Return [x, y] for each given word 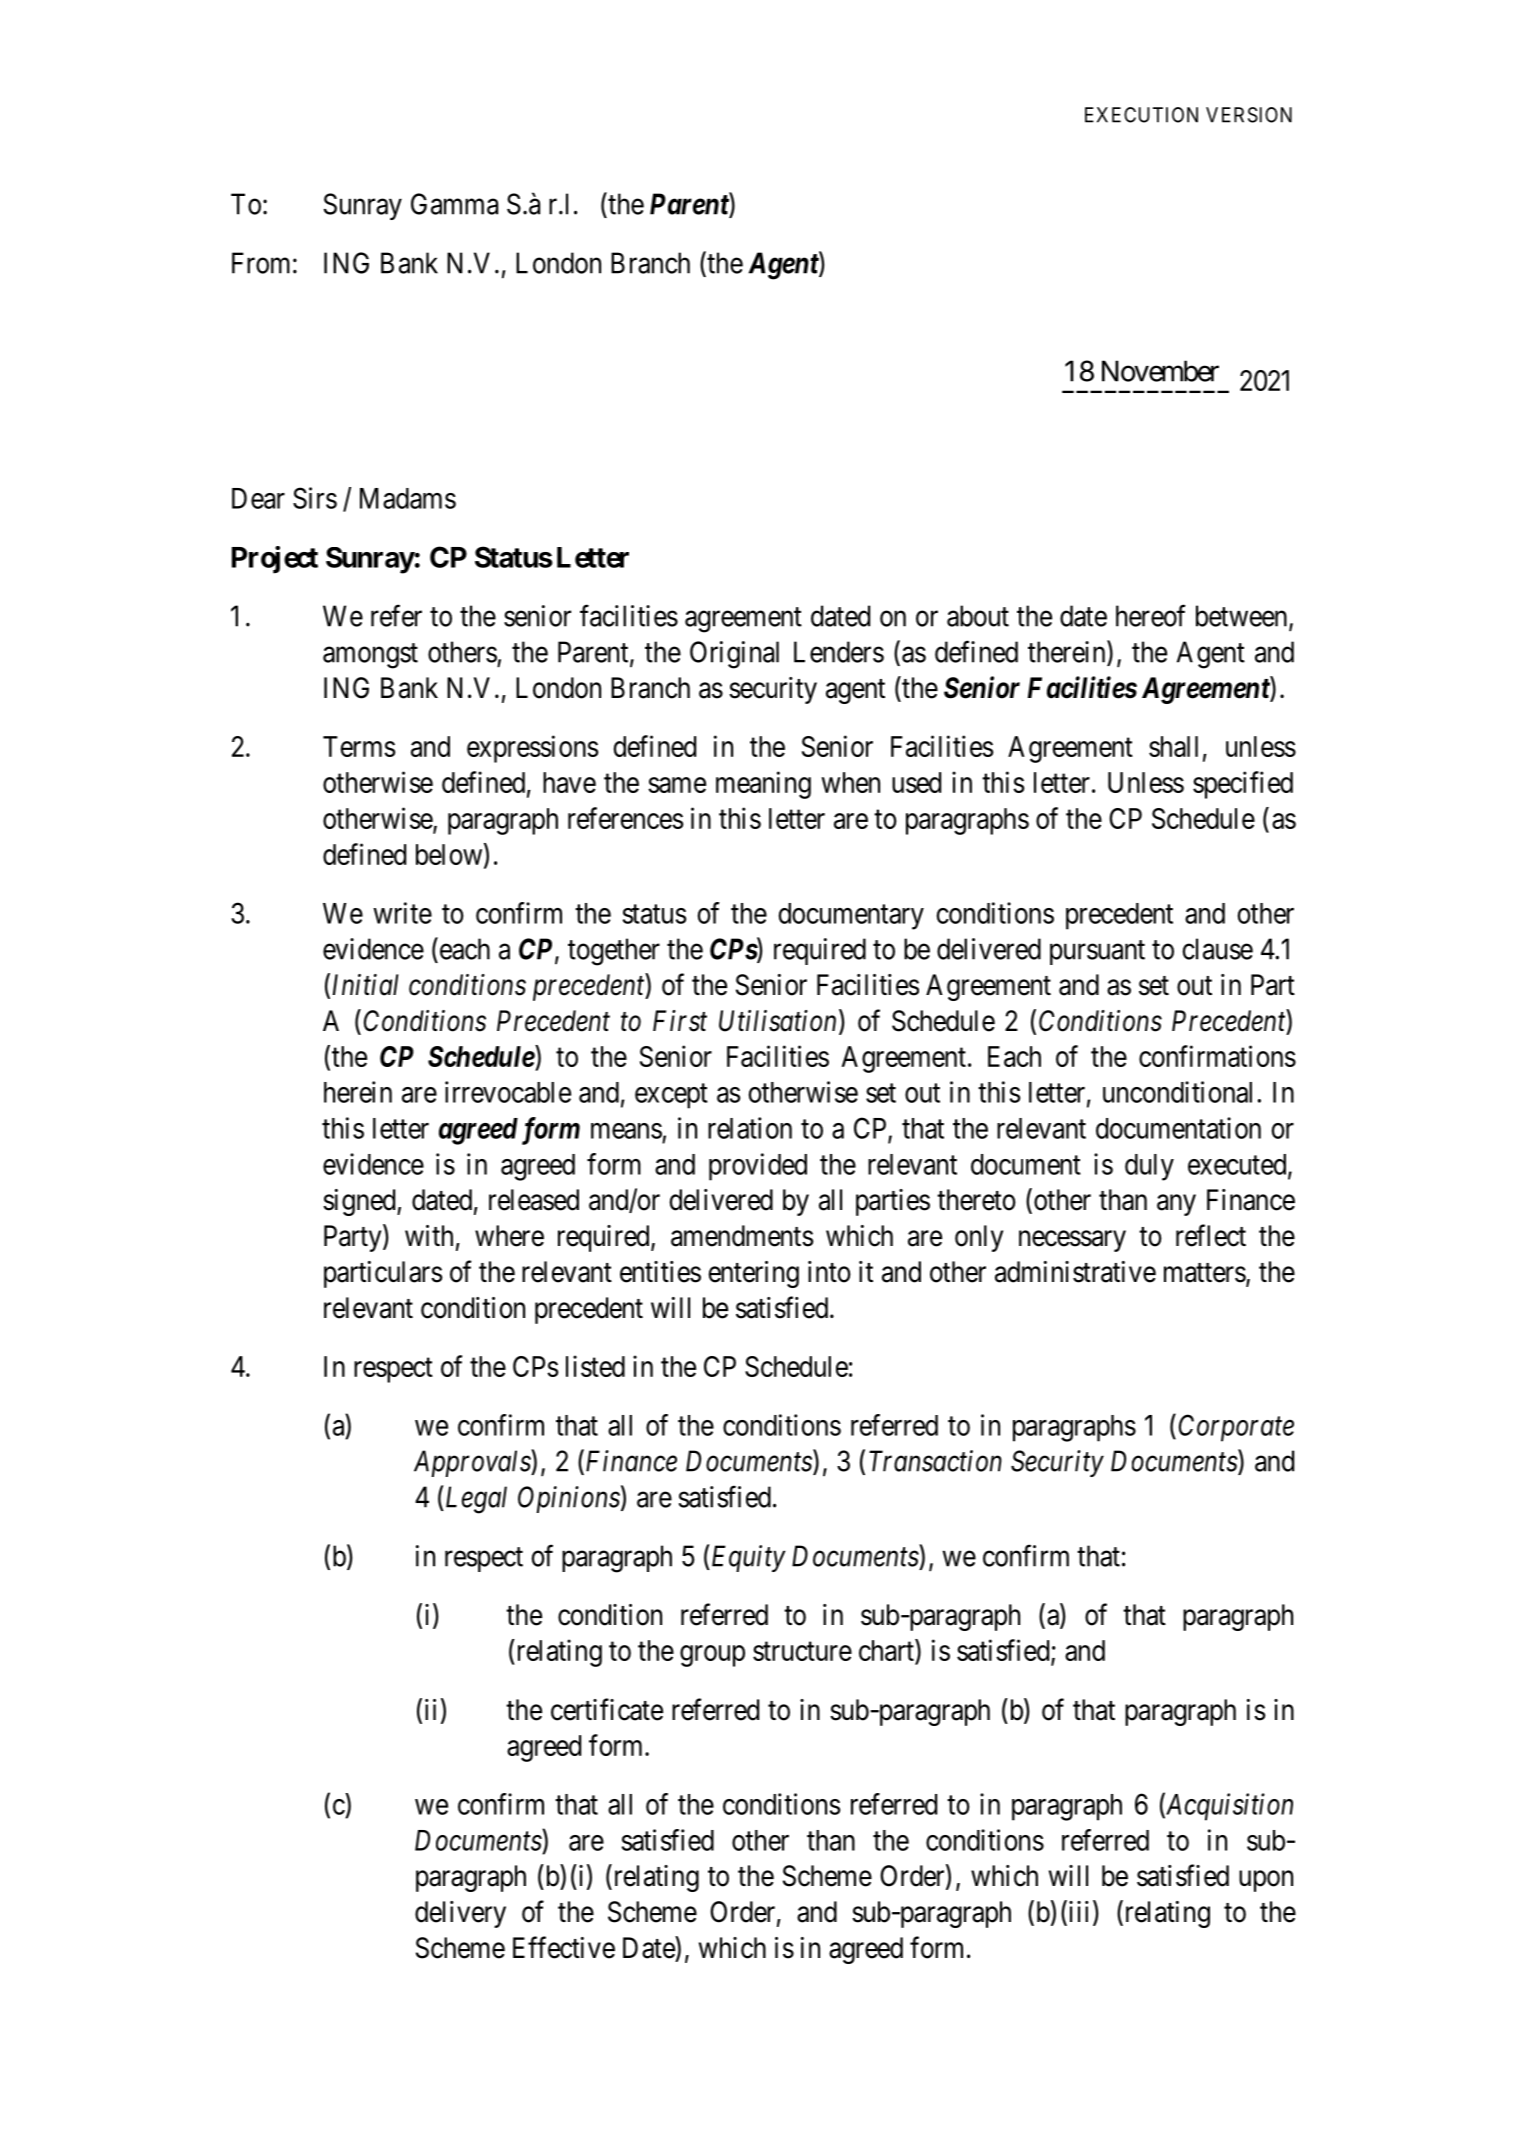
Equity [747, 1558]
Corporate [1236, 1428]
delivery [460, 1914]
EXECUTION [1141, 115]
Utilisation [777, 1021]
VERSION [1249, 115]
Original [734, 655]
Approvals [473, 1463]
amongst [370, 656]
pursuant [1097, 953]
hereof [1151, 615]
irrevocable [508, 1092]
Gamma [454, 204]
